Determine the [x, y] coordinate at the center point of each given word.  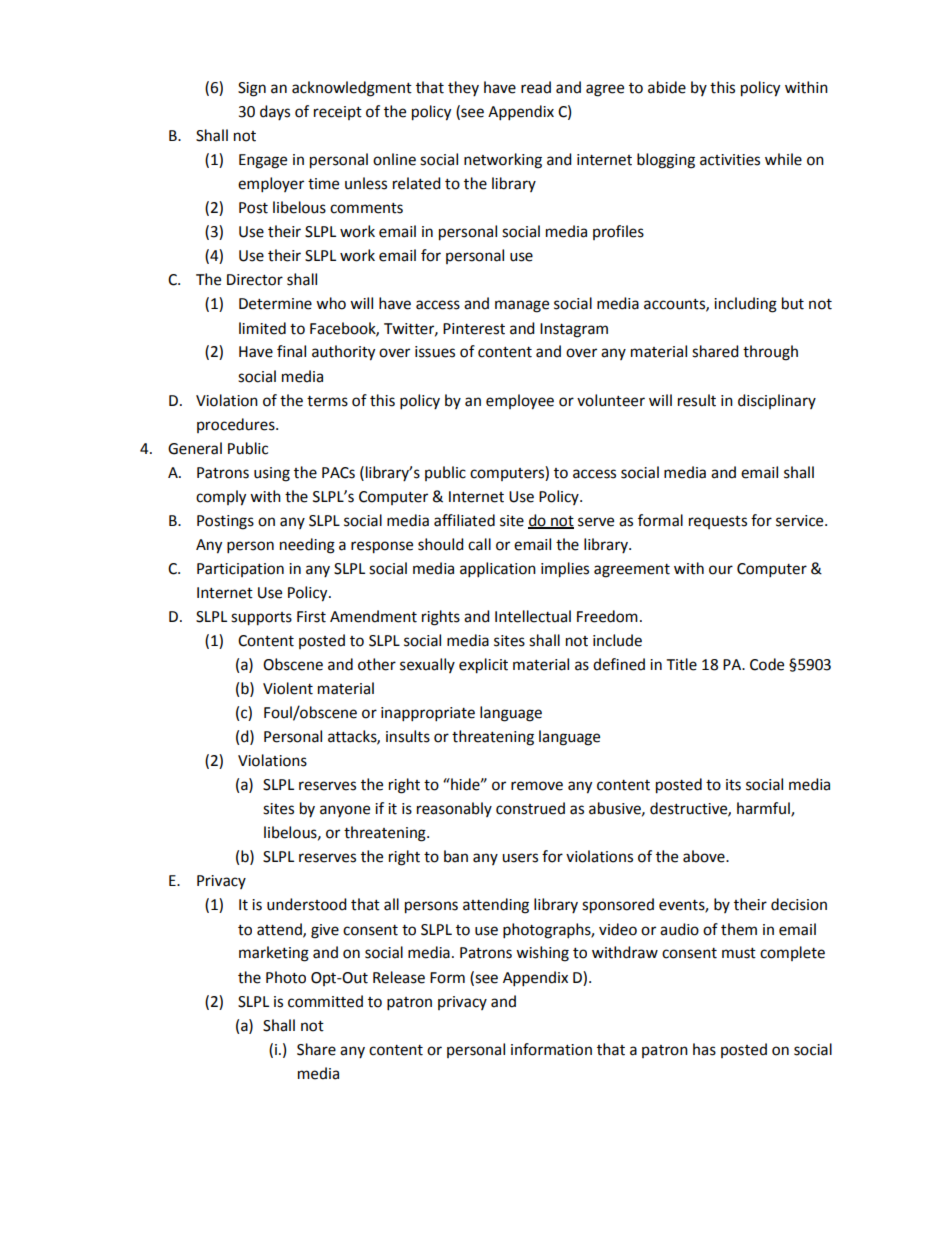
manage [522, 306]
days [275, 112]
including [745, 305]
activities [730, 160]
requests [718, 522]
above [705, 856]
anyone [345, 811]
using [272, 474]
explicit [483, 666]
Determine [275, 304]
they [463, 88]
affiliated [464, 520]
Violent [288, 688]
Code [767, 664]
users [520, 858]
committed [325, 1001]
